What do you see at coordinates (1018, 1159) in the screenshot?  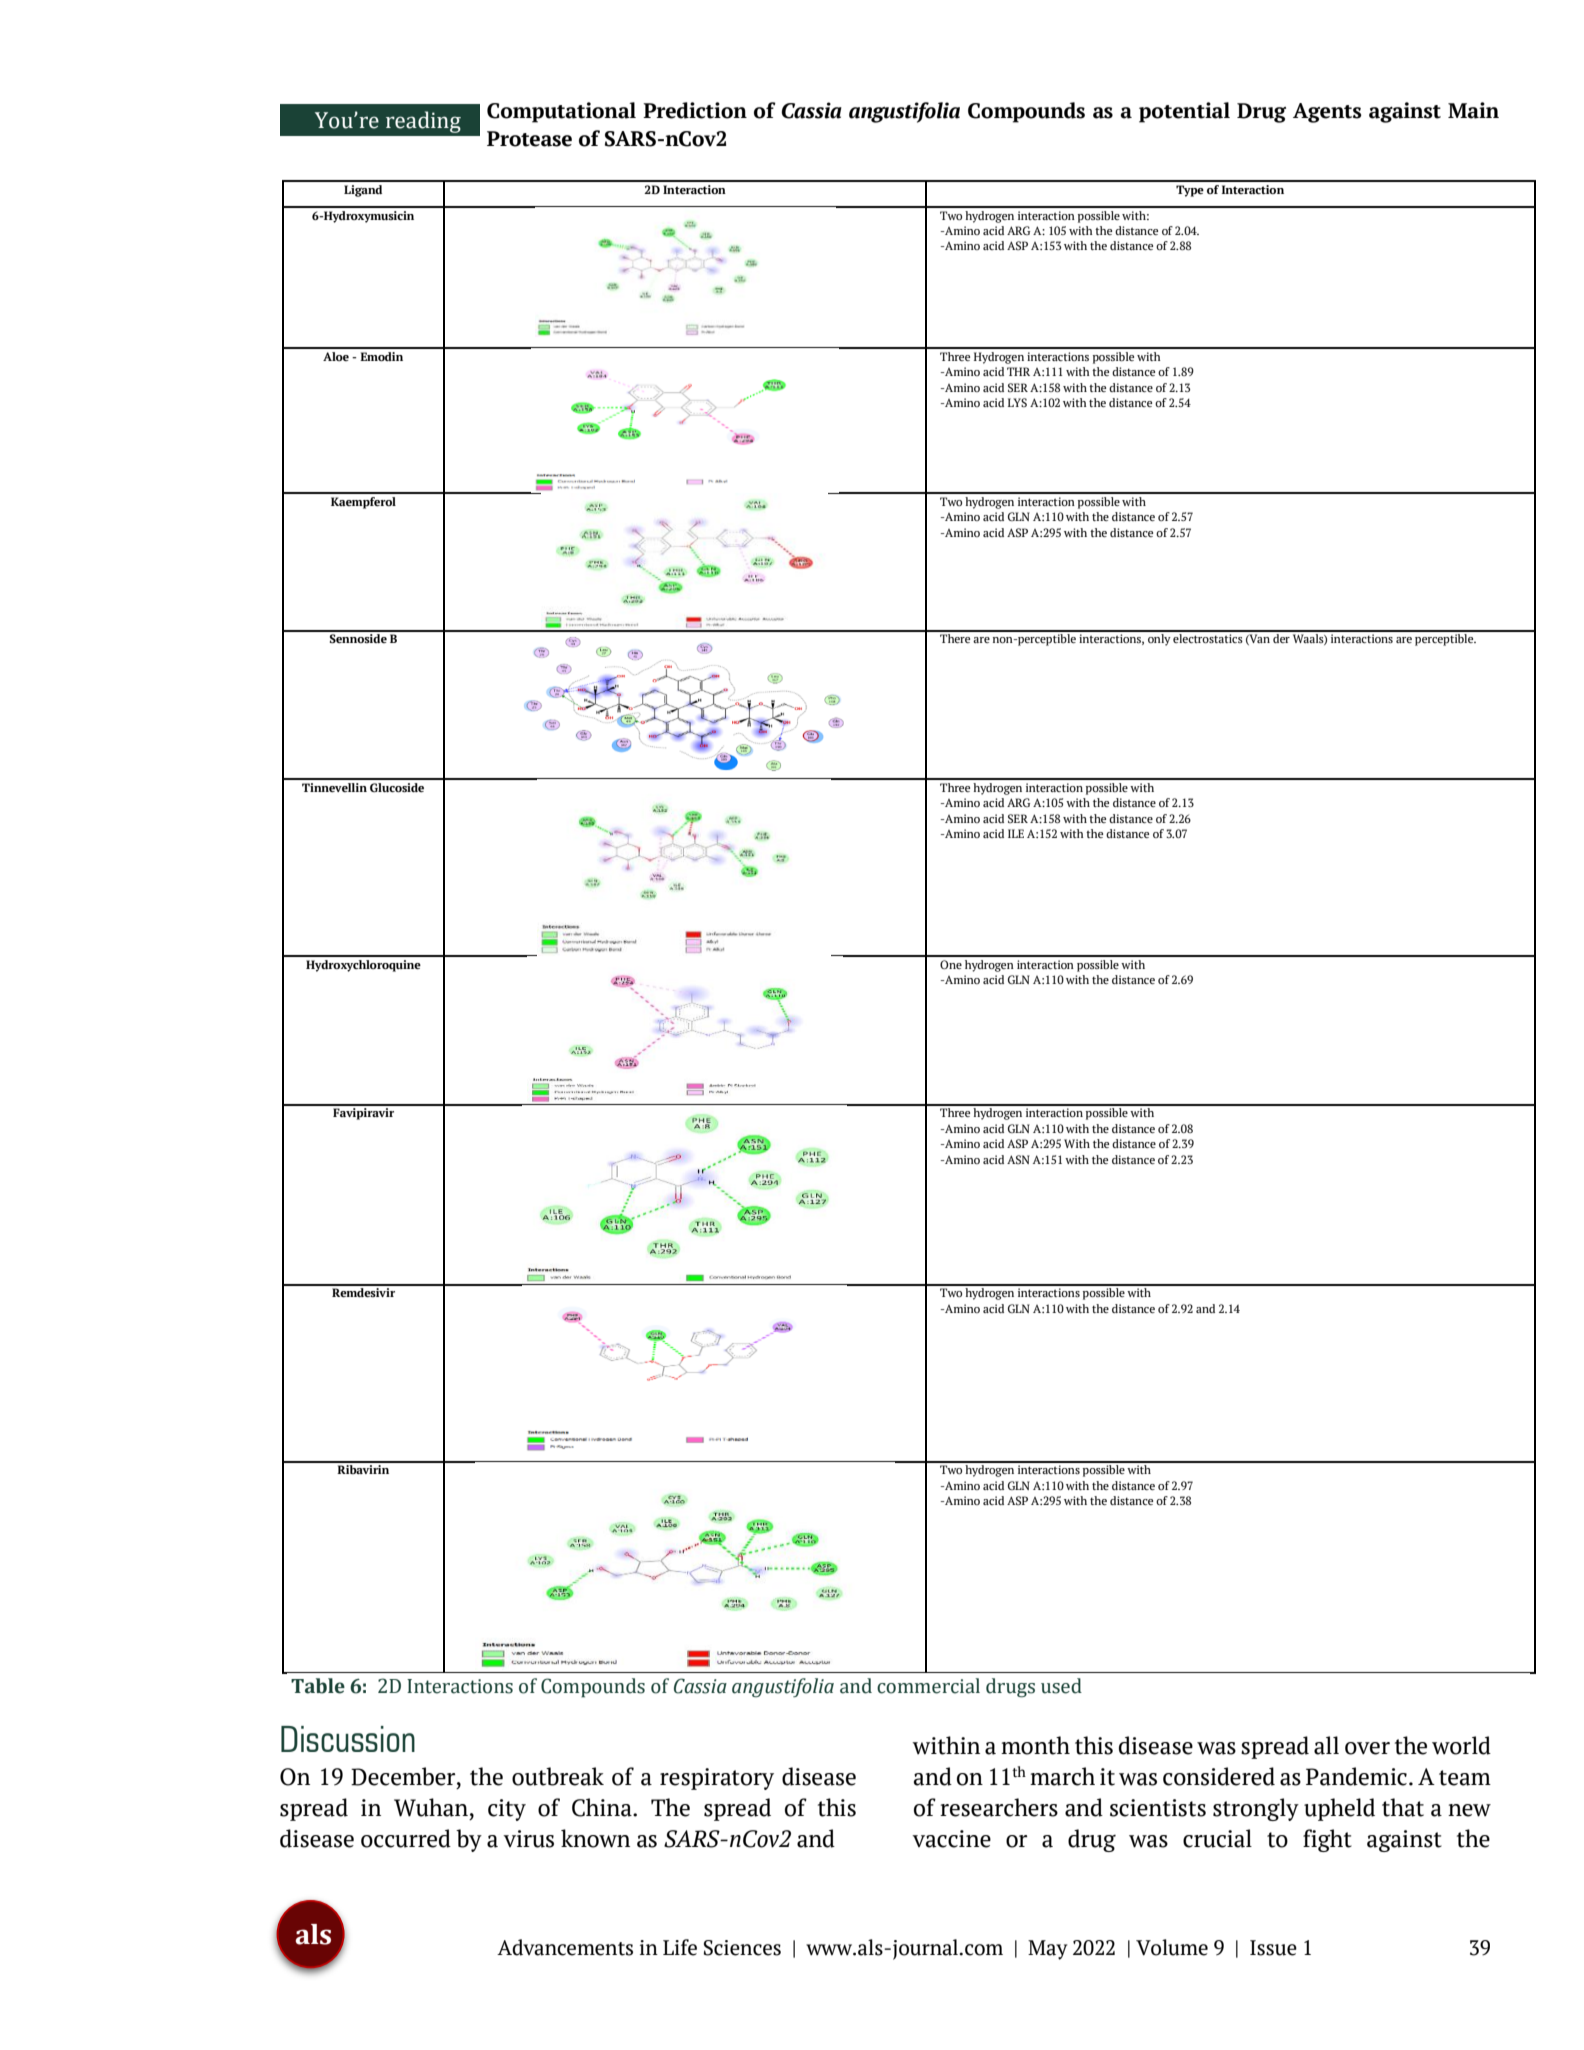 I see `ASN` at bounding box center [1018, 1159].
